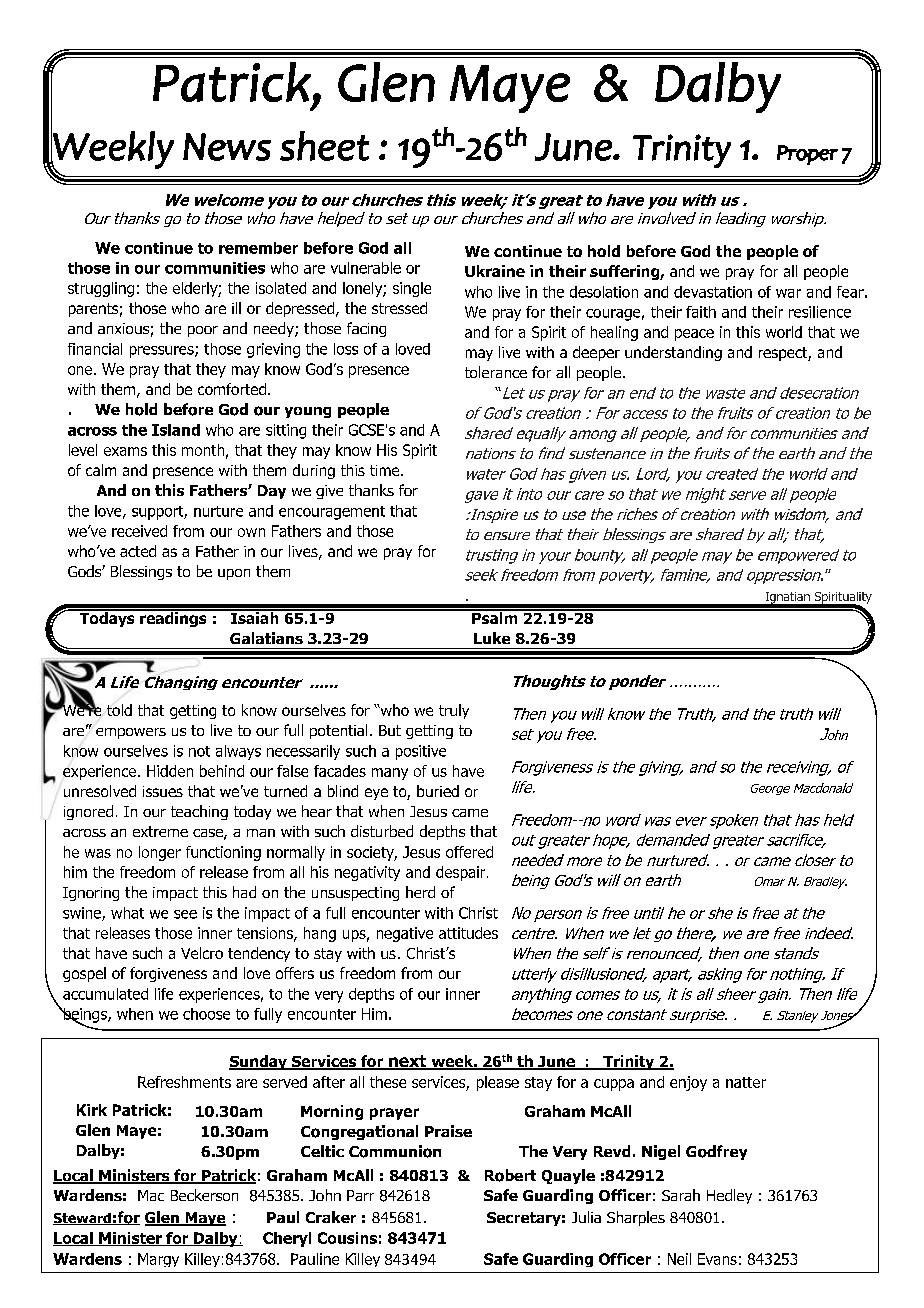 Image resolution: width=924 pixels, height=1308 pixels. Describe the element at coordinates (492, 638) in the document. I see `Luke` at that location.
